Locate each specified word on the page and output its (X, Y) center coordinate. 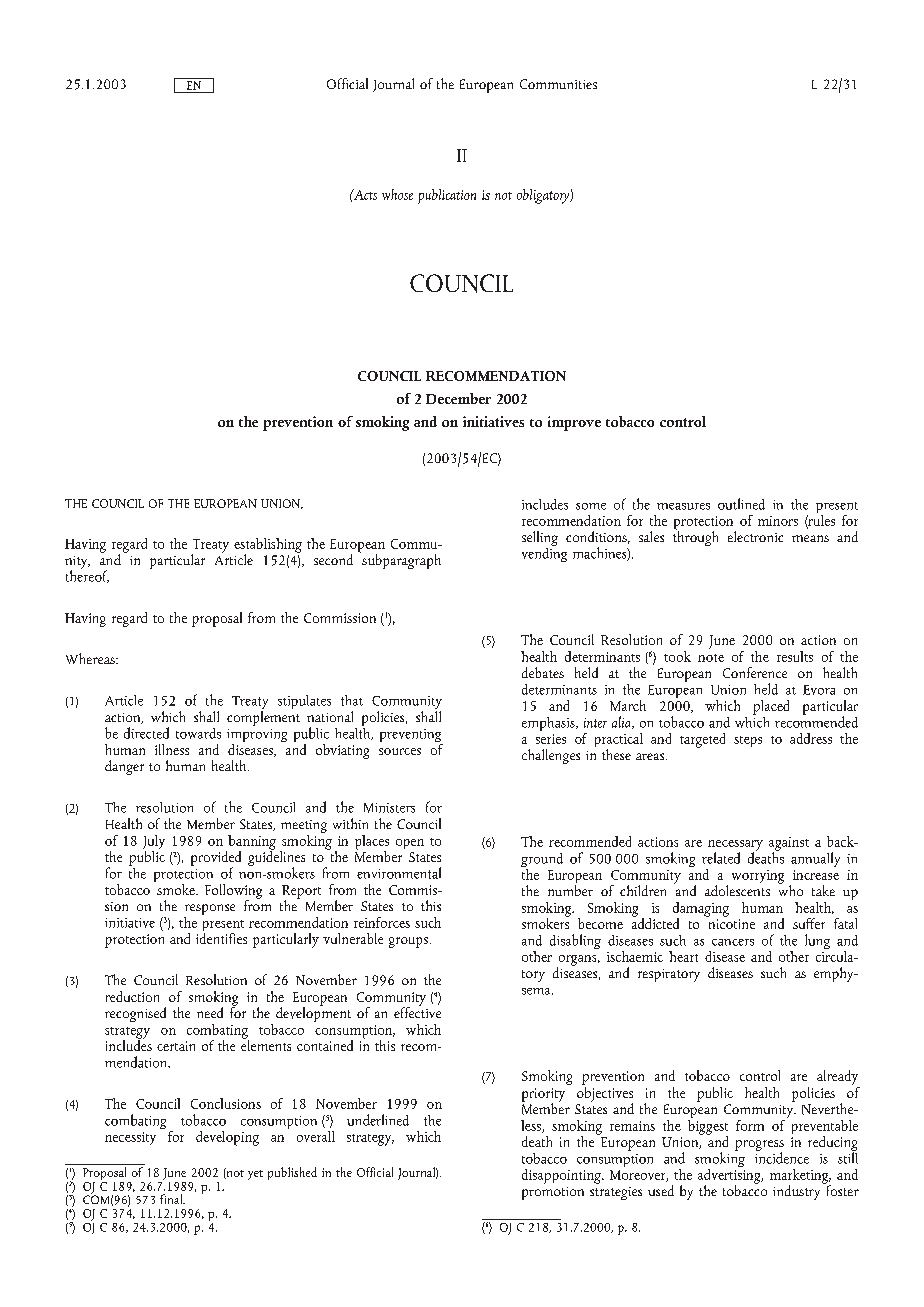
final (172, 1199)
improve (574, 423)
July (154, 843)
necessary (735, 846)
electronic (755, 536)
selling (540, 538)
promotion (553, 1193)
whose (397, 194)
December (458, 398)
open (410, 844)
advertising (730, 1176)
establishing (268, 546)
